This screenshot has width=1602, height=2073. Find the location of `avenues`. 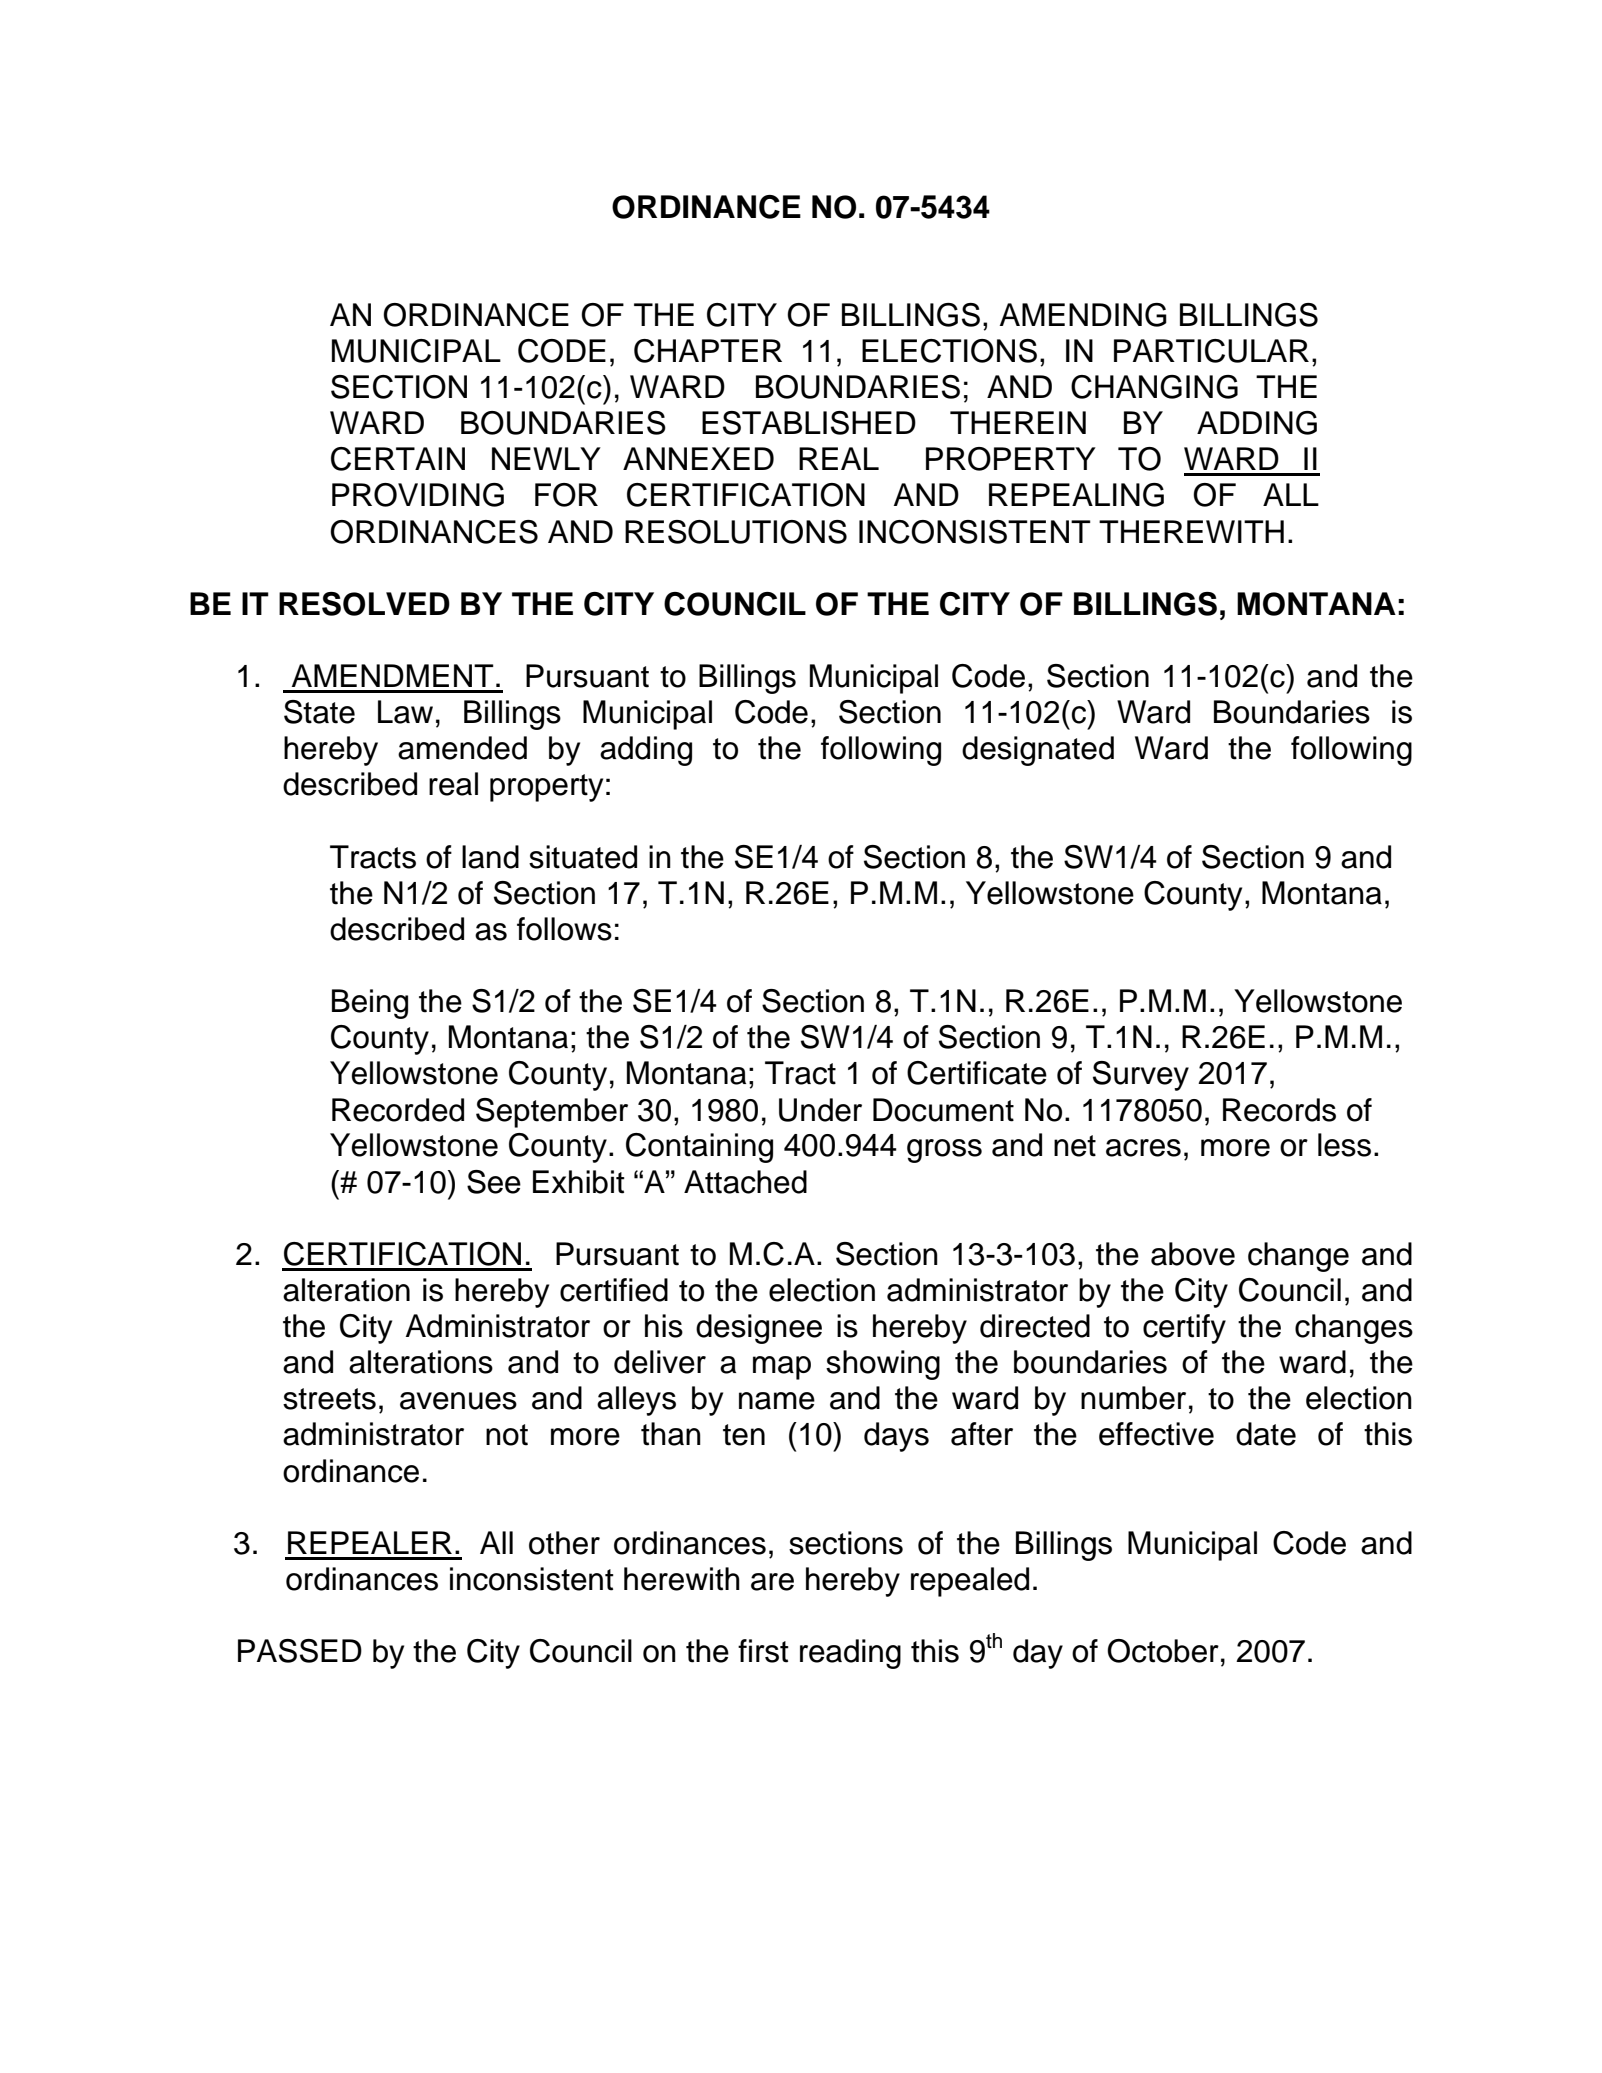

avenues is located at coordinates (458, 1401).
